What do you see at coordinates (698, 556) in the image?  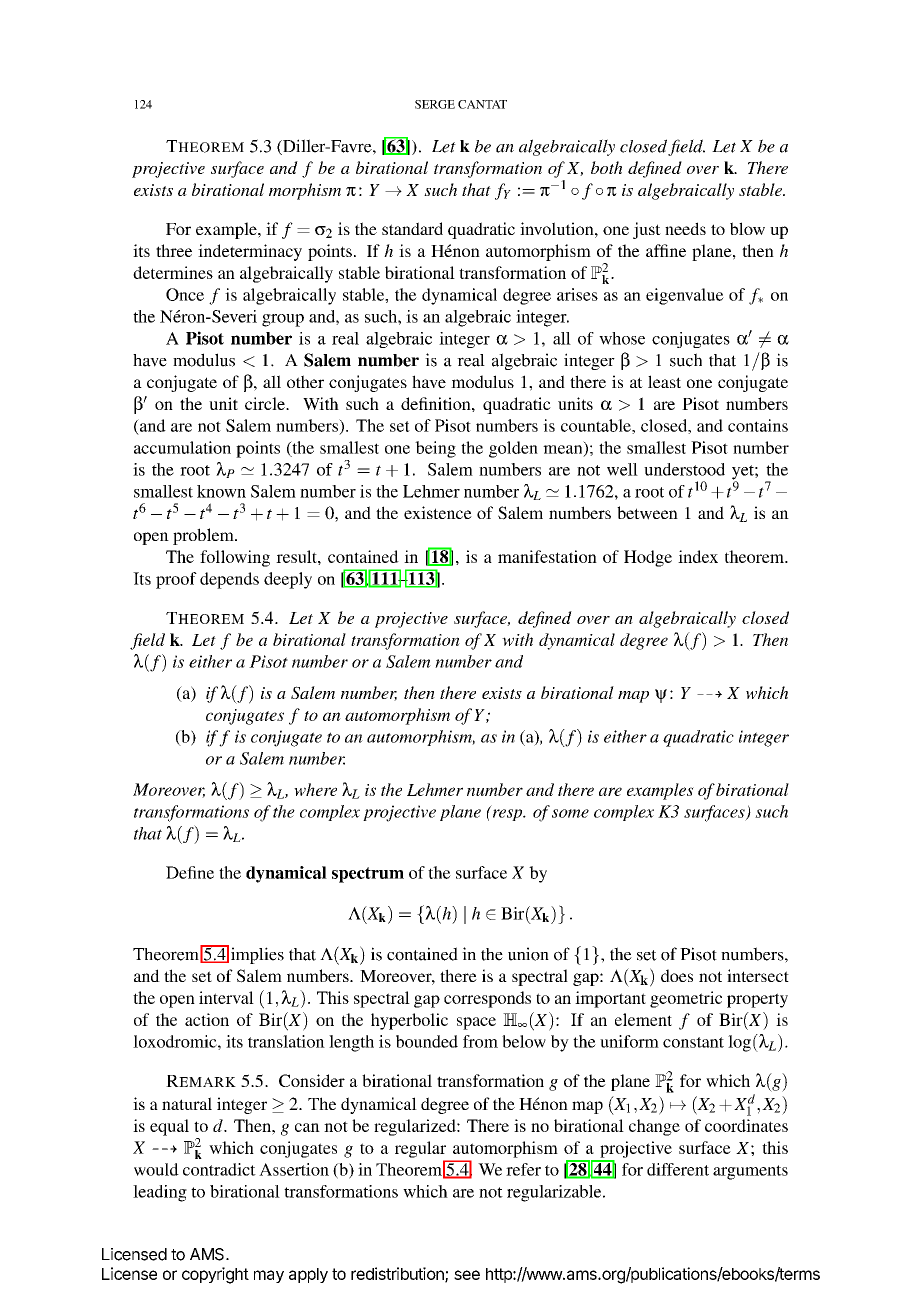 I see `index` at bounding box center [698, 556].
